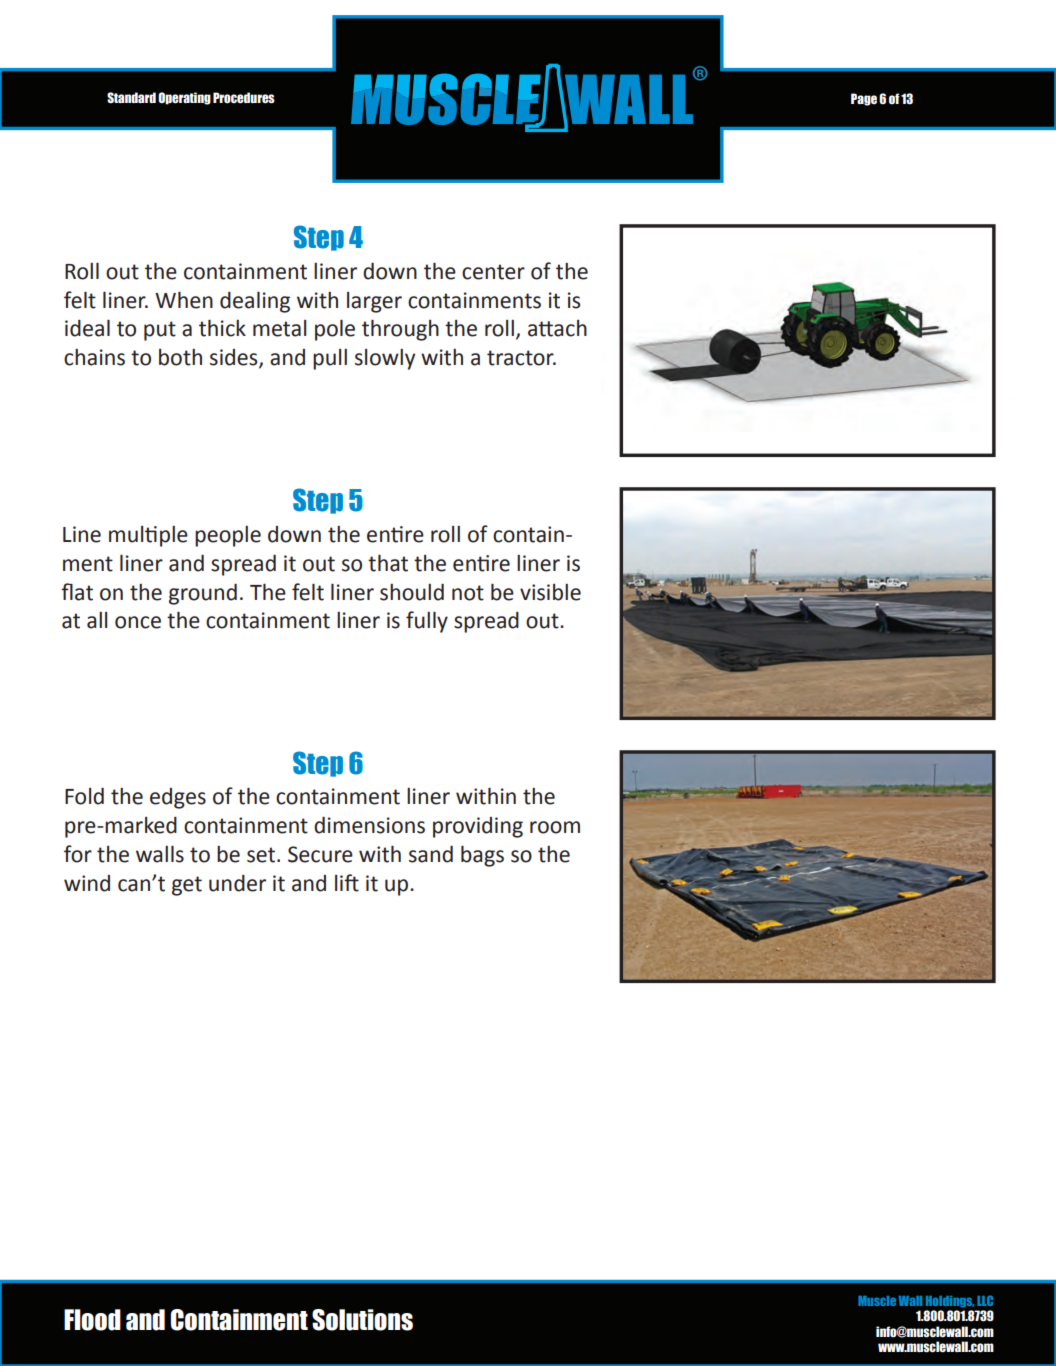 The width and height of the screenshot is (1056, 1366). Describe the element at coordinates (950, 1302) in the screenshot. I see `Holdings` at that location.
